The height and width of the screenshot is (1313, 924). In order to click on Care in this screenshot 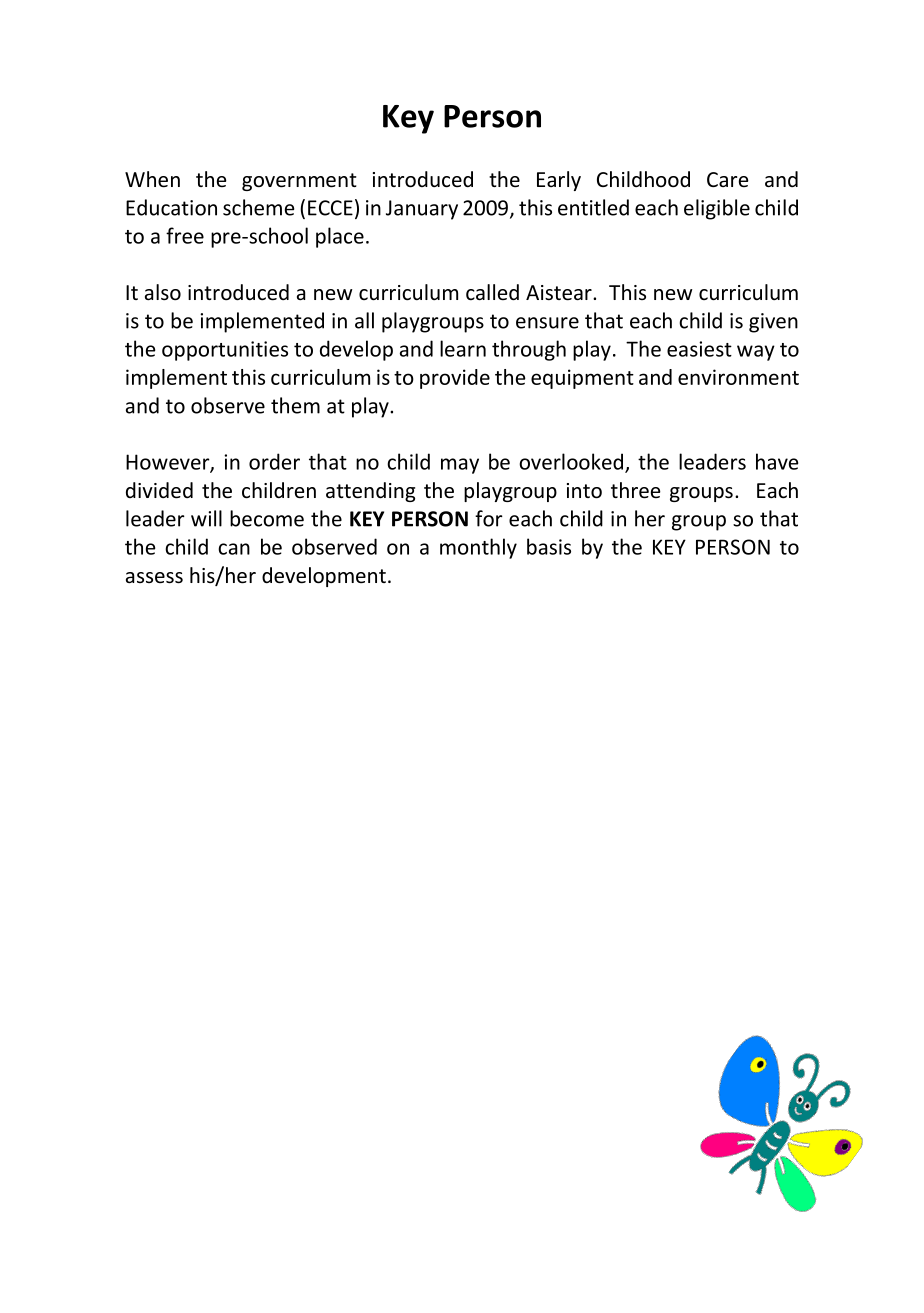, I will do `click(728, 179)`.
